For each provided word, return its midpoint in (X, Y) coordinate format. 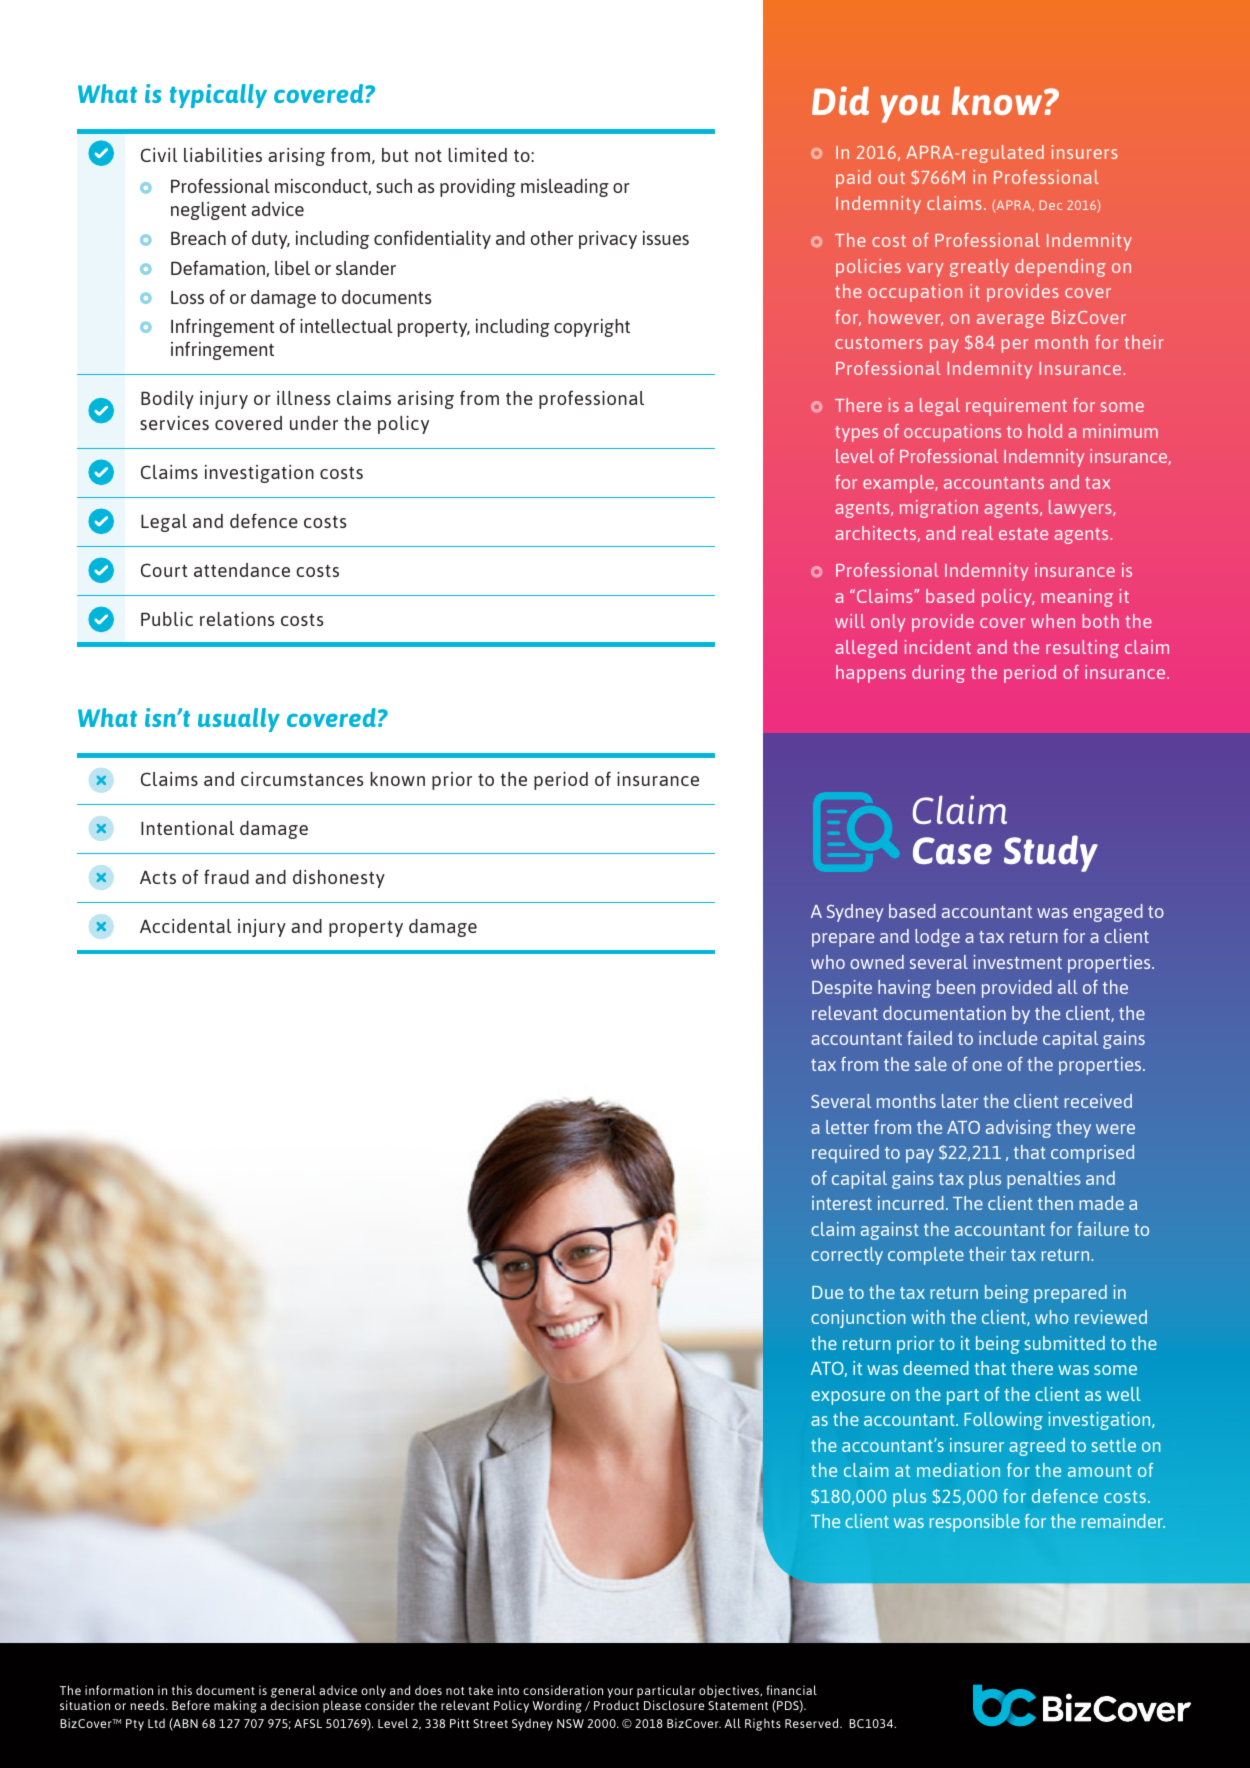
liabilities (223, 155)
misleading (565, 188)
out (891, 178)
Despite (842, 989)
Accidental (186, 926)
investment (1017, 962)
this (182, 1690)
